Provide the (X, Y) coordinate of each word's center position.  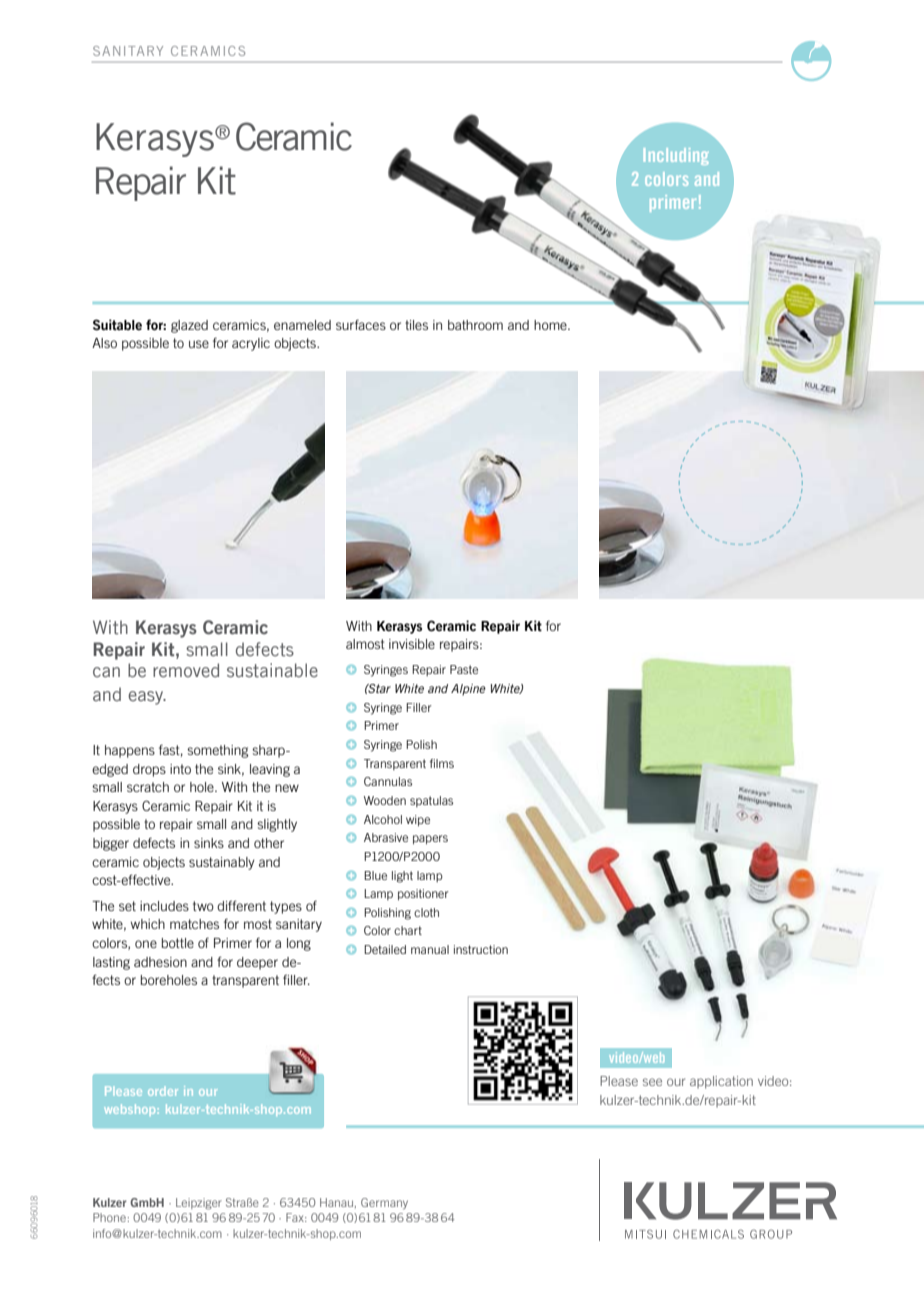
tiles (416, 325)
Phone (109, 1217)
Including (676, 156)
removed (186, 670)
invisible (412, 644)
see (652, 1082)
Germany (384, 1203)
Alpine (468, 690)
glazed (189, 326)
